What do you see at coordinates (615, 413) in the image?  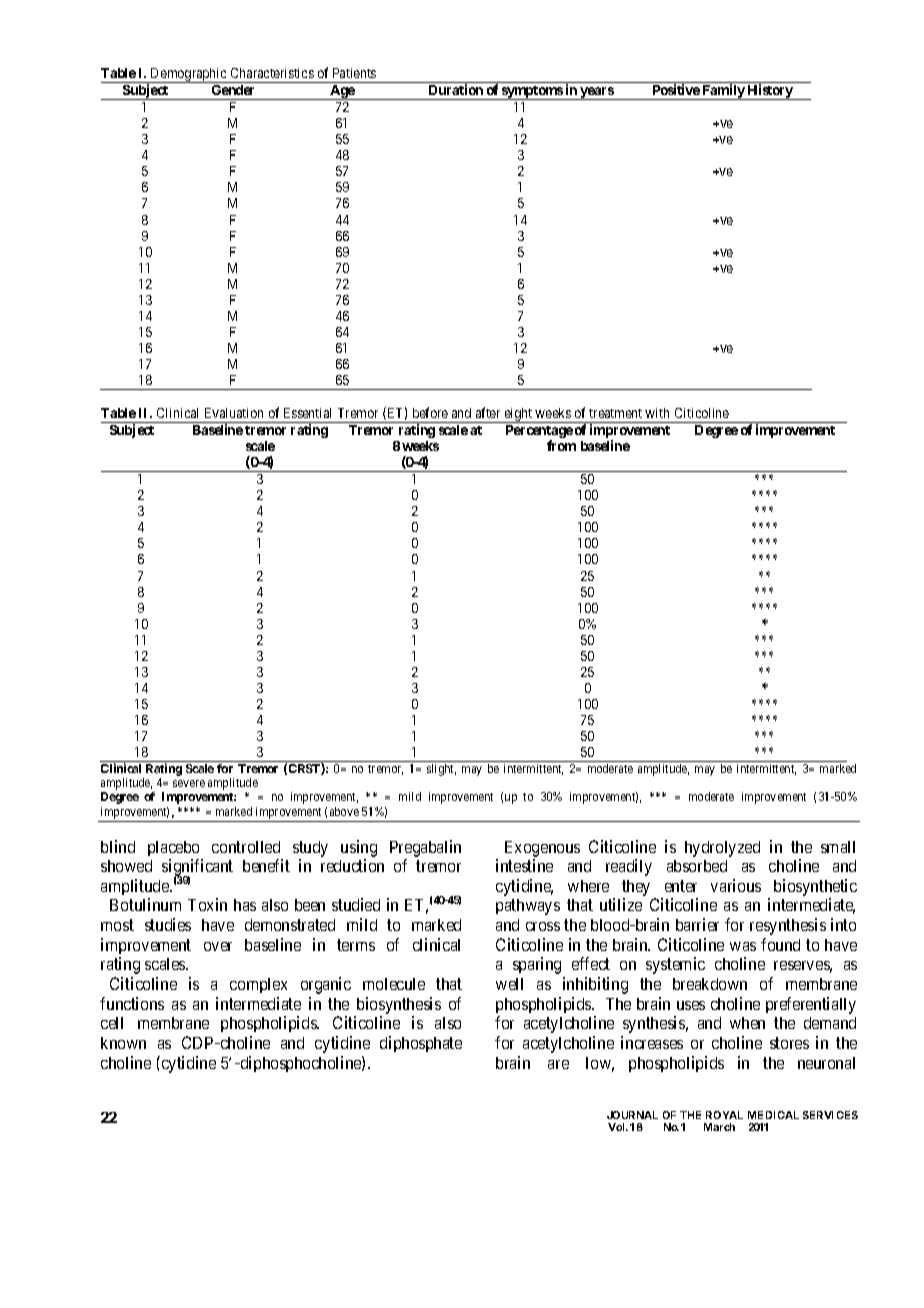 I see `treatment` at bounding box center [615, 413].
